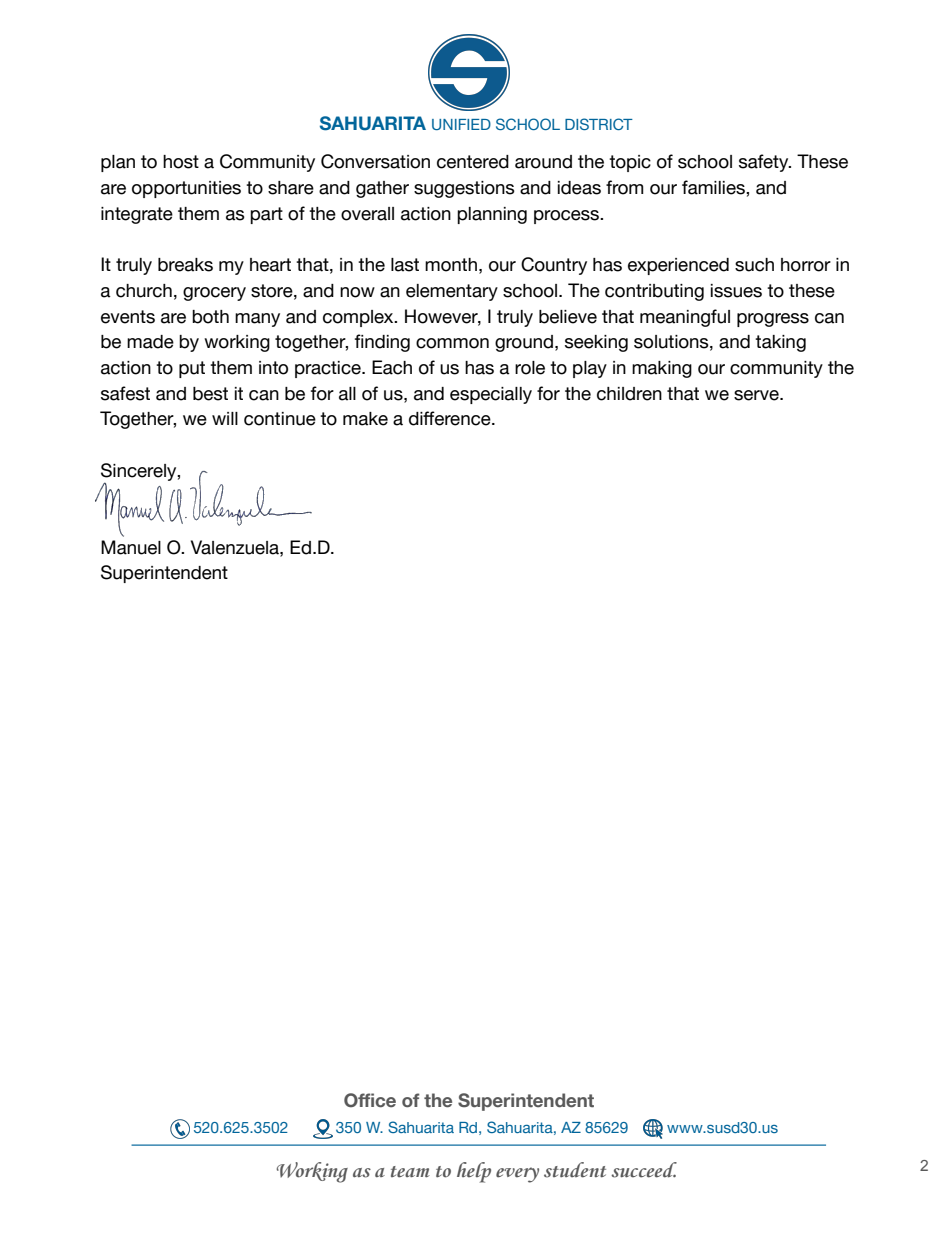 Image resolution: width=952 pixels, height=1233 pixels. Describe the element at coordinates (181, 162) in the screenshot. I see `host` at that location.
